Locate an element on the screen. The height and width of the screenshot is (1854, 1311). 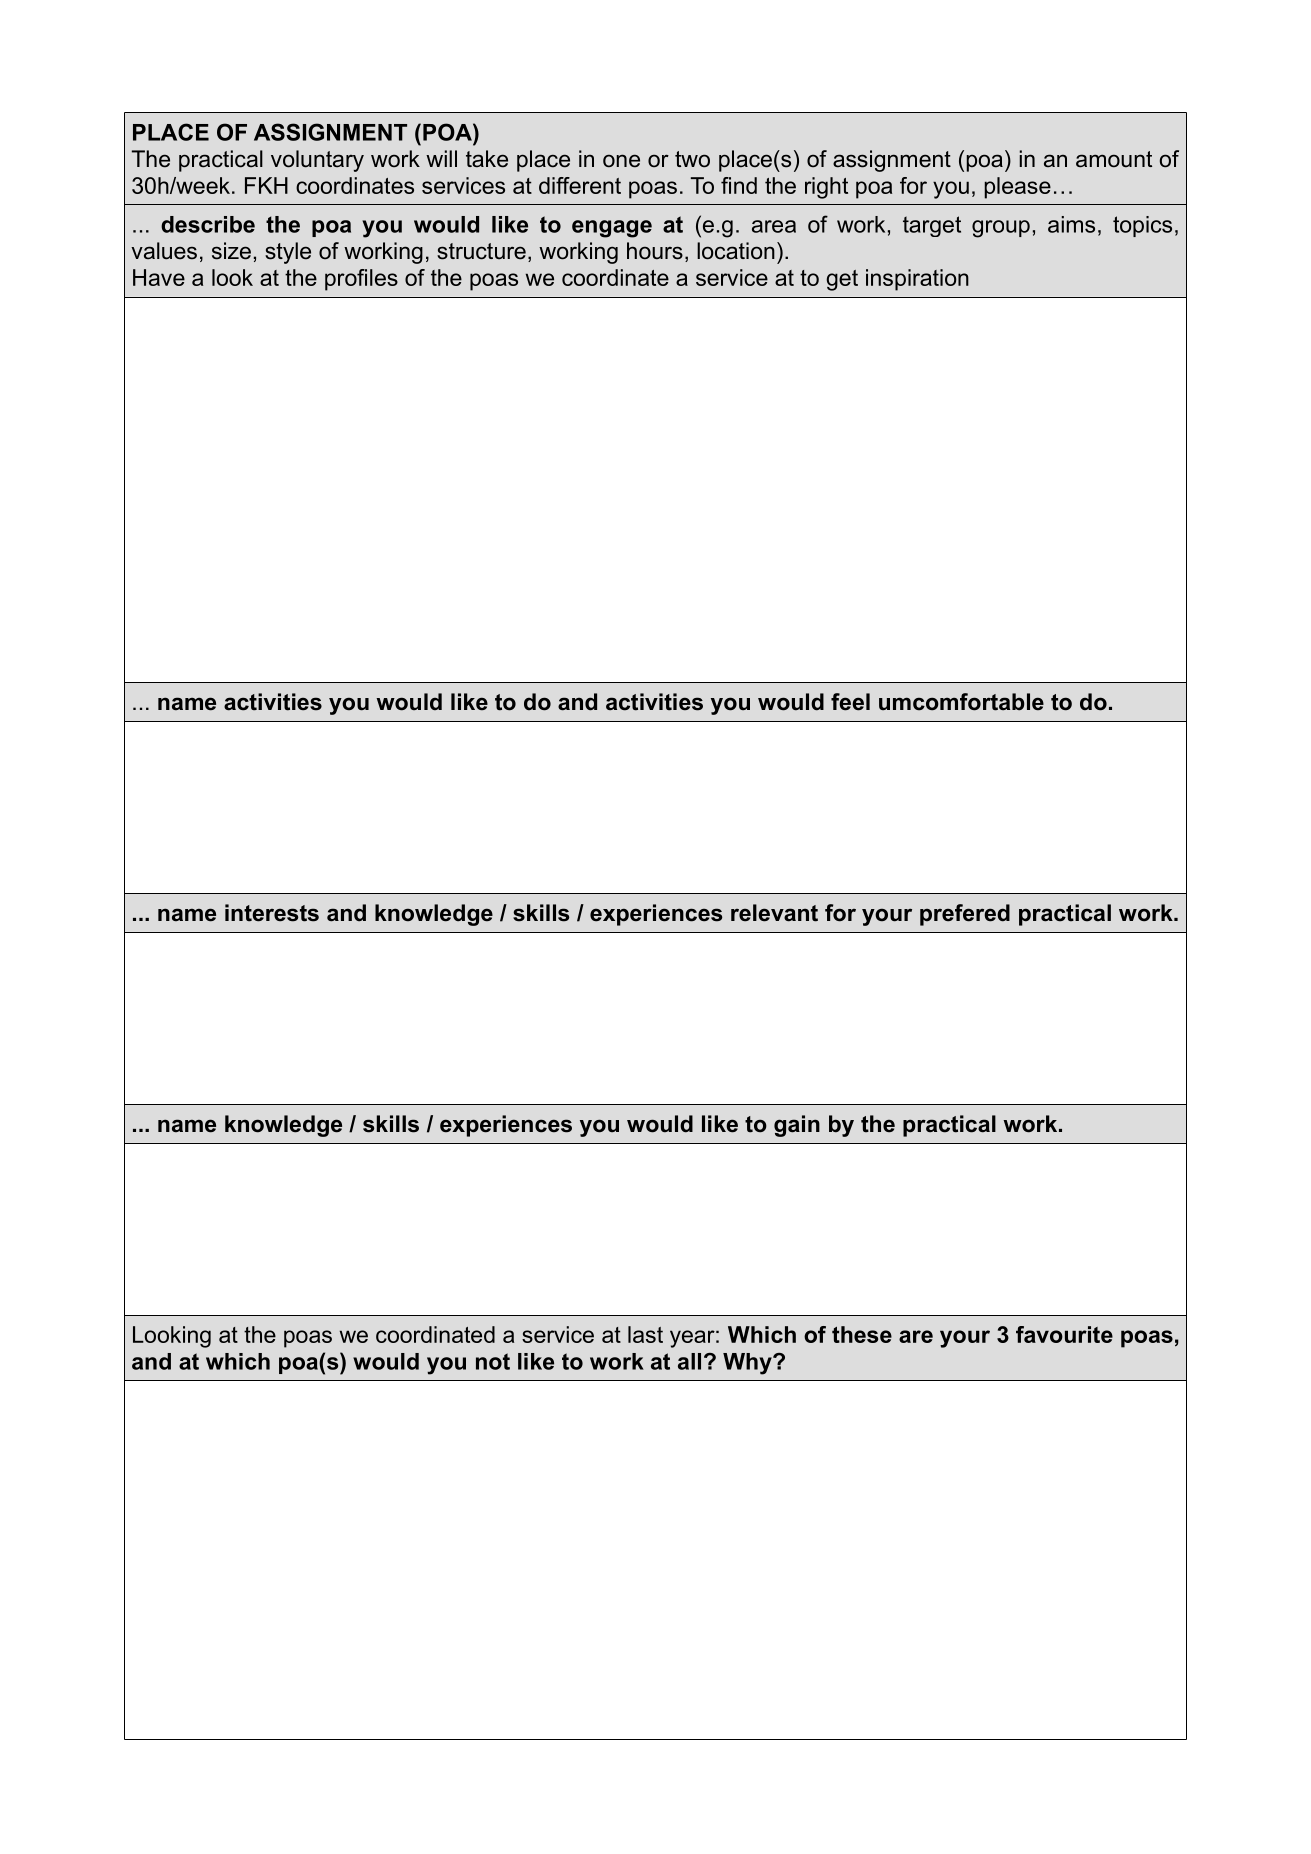
one is located at coordinates (621, 161).
